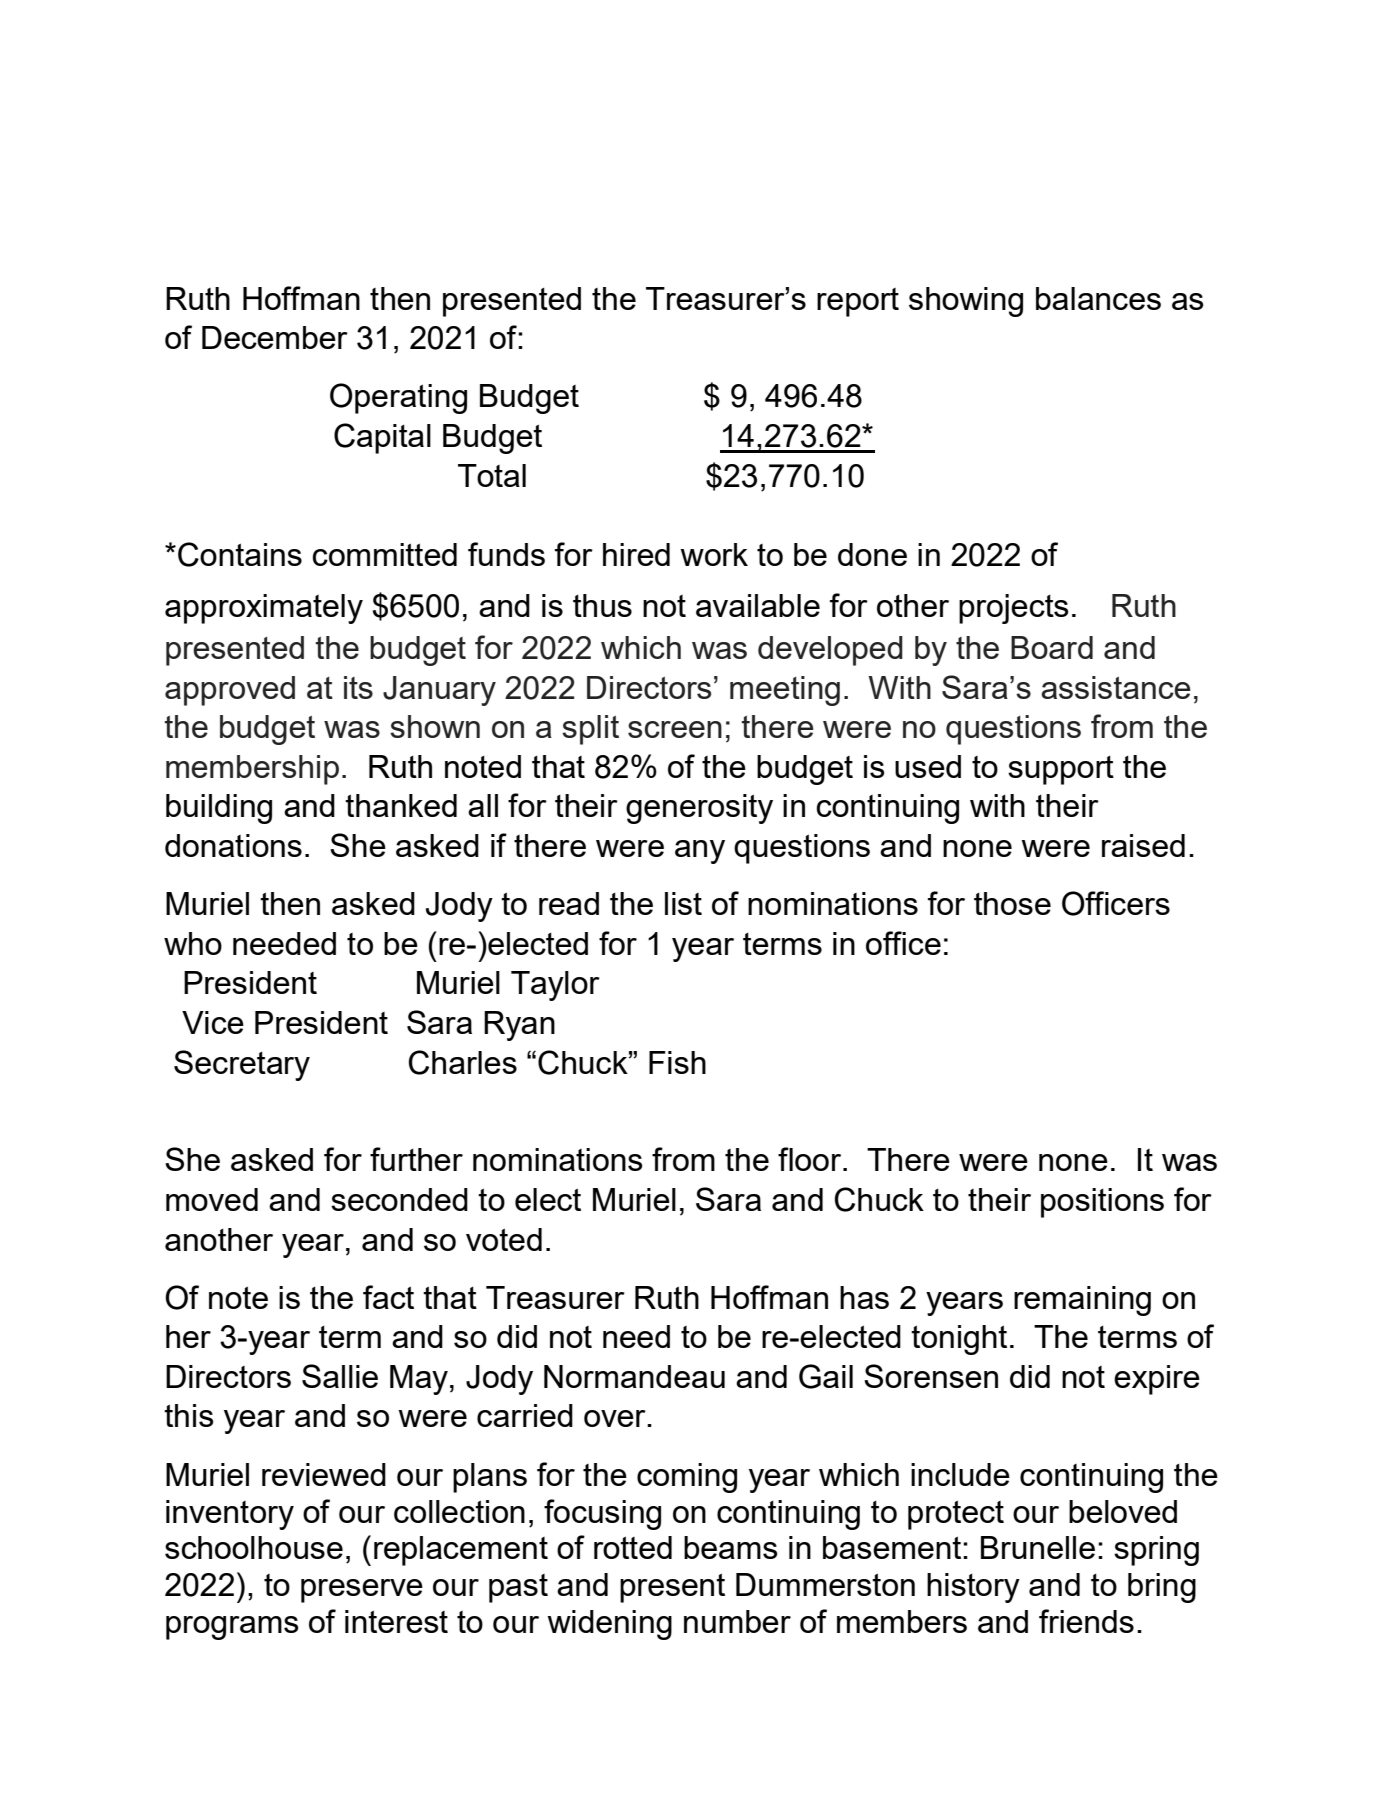 The image size is (1397, 1808). Describe the element at coordinates (1012, 903) in the screenshot. I see `those` at that location.
